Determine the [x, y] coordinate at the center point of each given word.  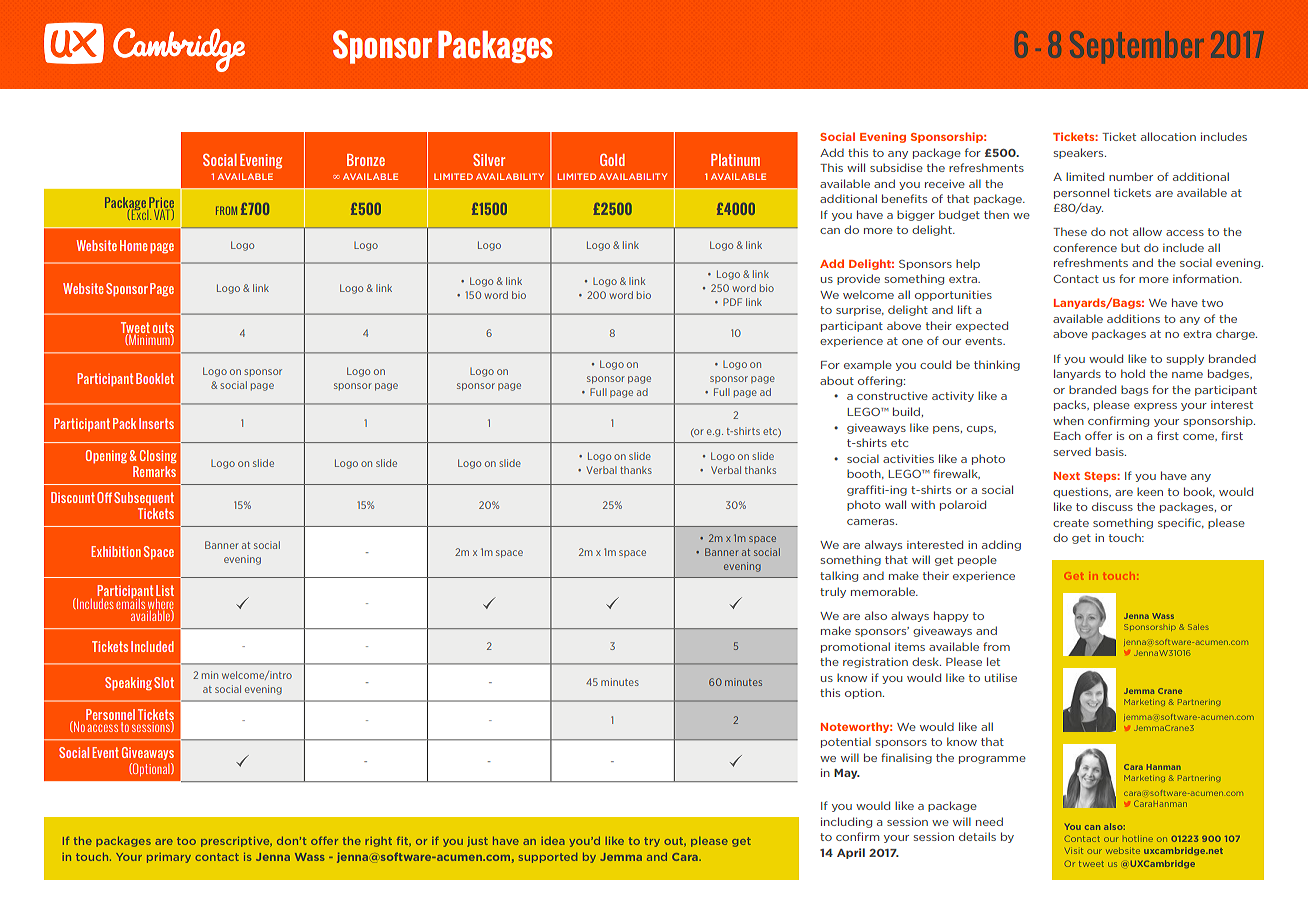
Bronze [366, 160]
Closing [158, 457]
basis [1111, 451]
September [1137, 47]
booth [865, 474]
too [186, 841]
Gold [612, 160]
